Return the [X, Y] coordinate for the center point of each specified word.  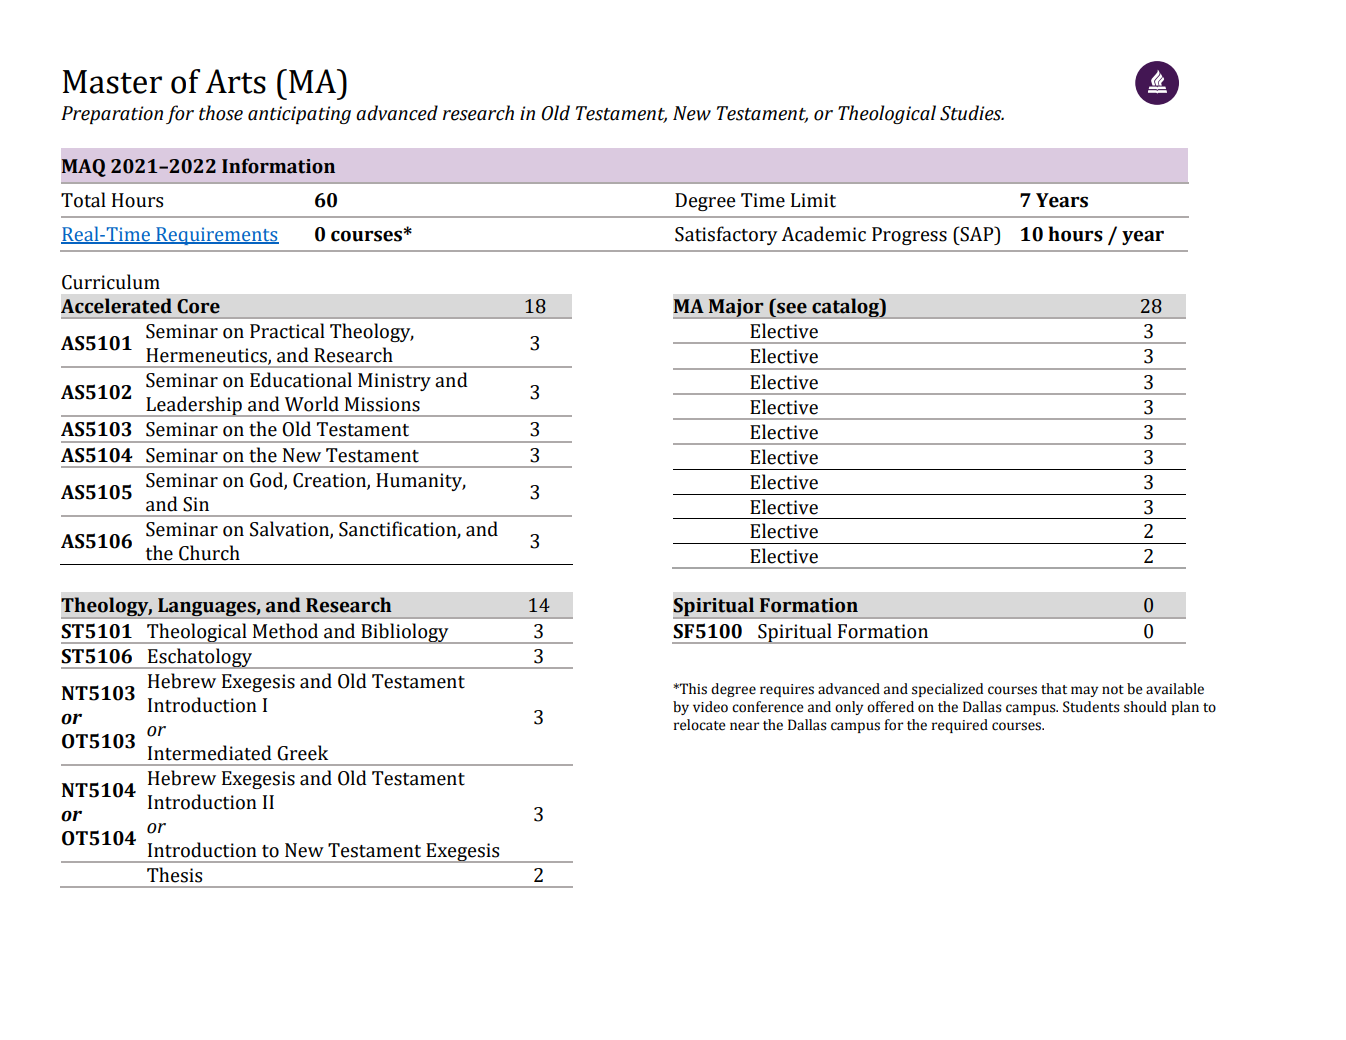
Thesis [174, 875]
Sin [196, 504]
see [792, 308]
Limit [813, 200]
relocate [700, 725]
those [221, 113]
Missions [382, 404]
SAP [977, 234]
